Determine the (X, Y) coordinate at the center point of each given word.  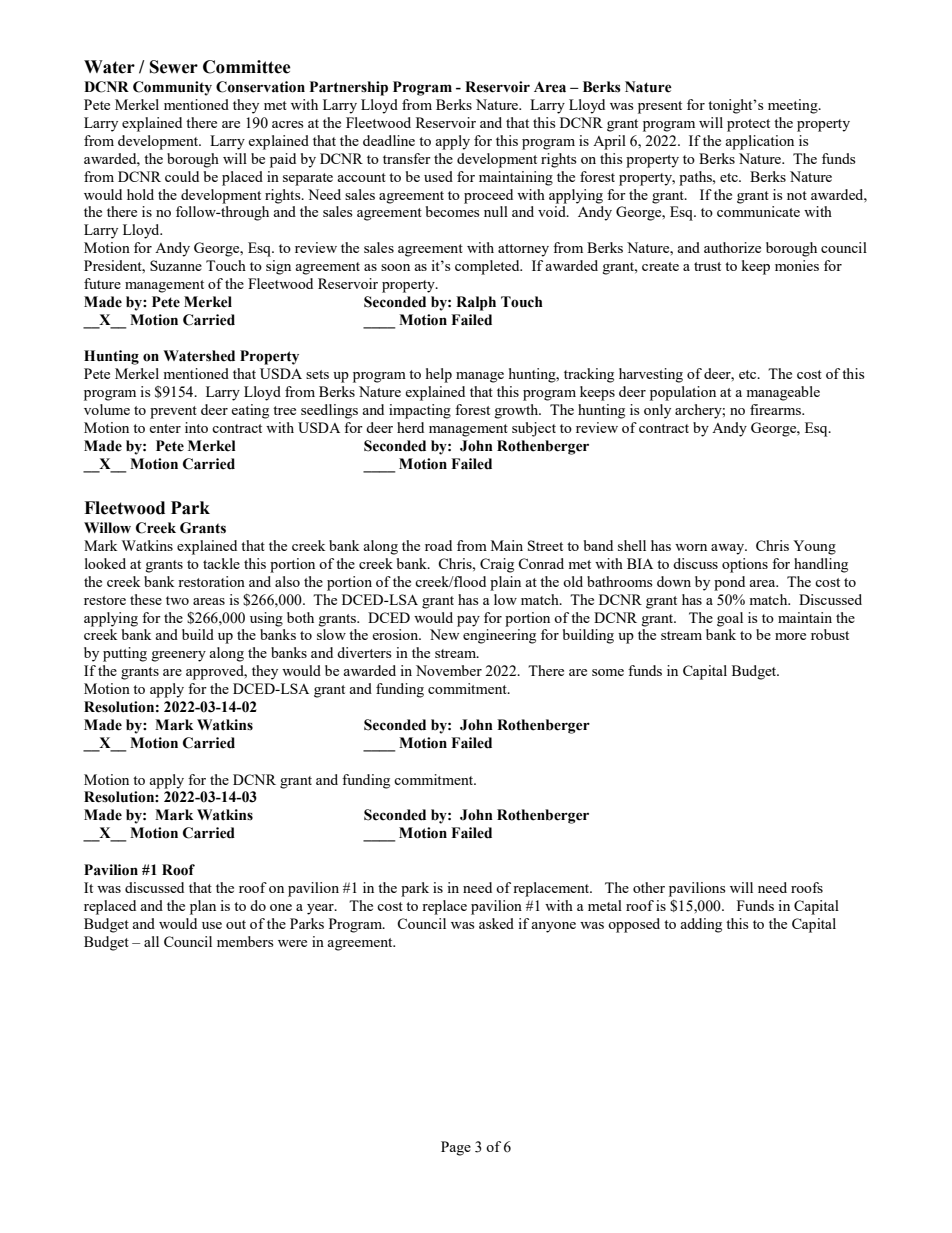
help (439, 375)
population (683, 393)
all (151, 941)
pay (468, 621)
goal (730, 619)
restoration (211, 581)
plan (203, 907)
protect (748, 125)
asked (496, 923)
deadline (389, 140)
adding (701, 925)
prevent (173, 412)
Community (172, 88)
